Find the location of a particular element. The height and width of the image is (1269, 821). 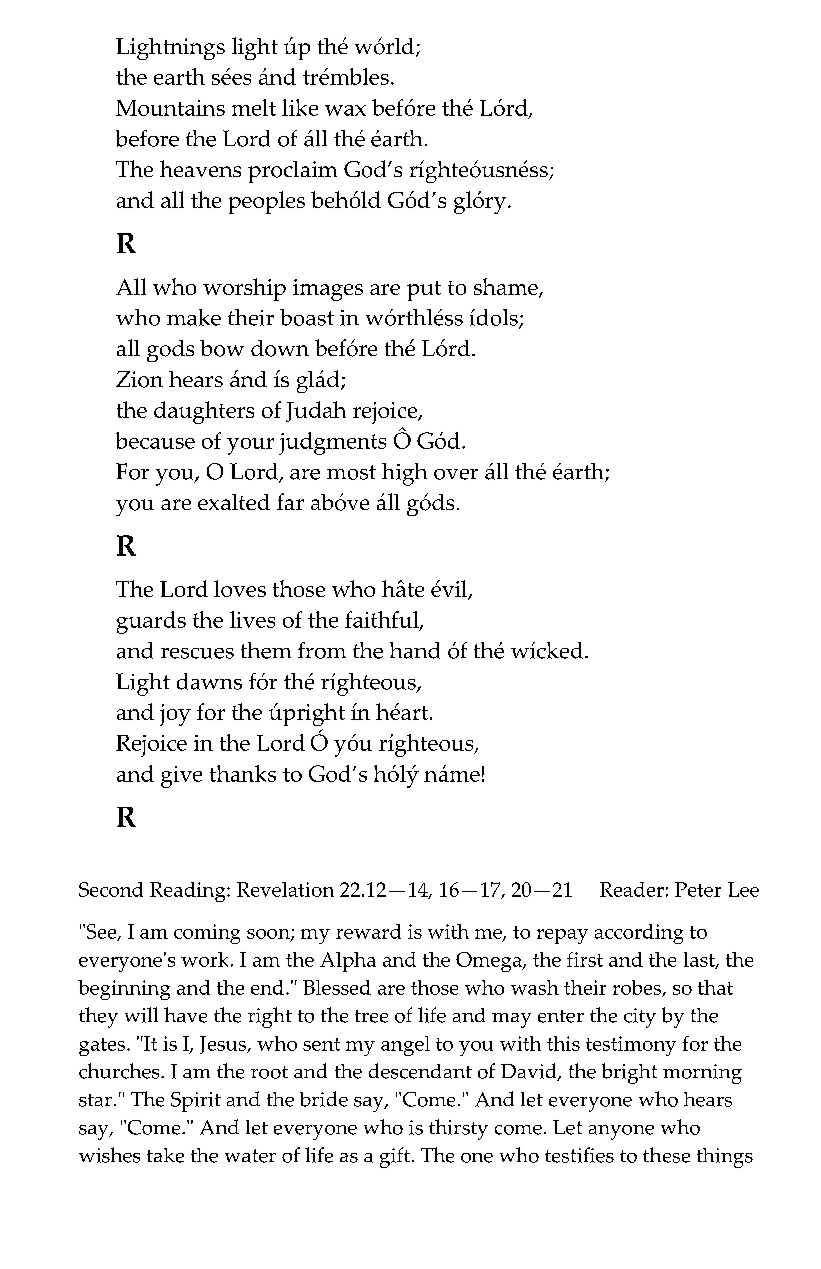

Peter is located at coordinates (698, 889).
